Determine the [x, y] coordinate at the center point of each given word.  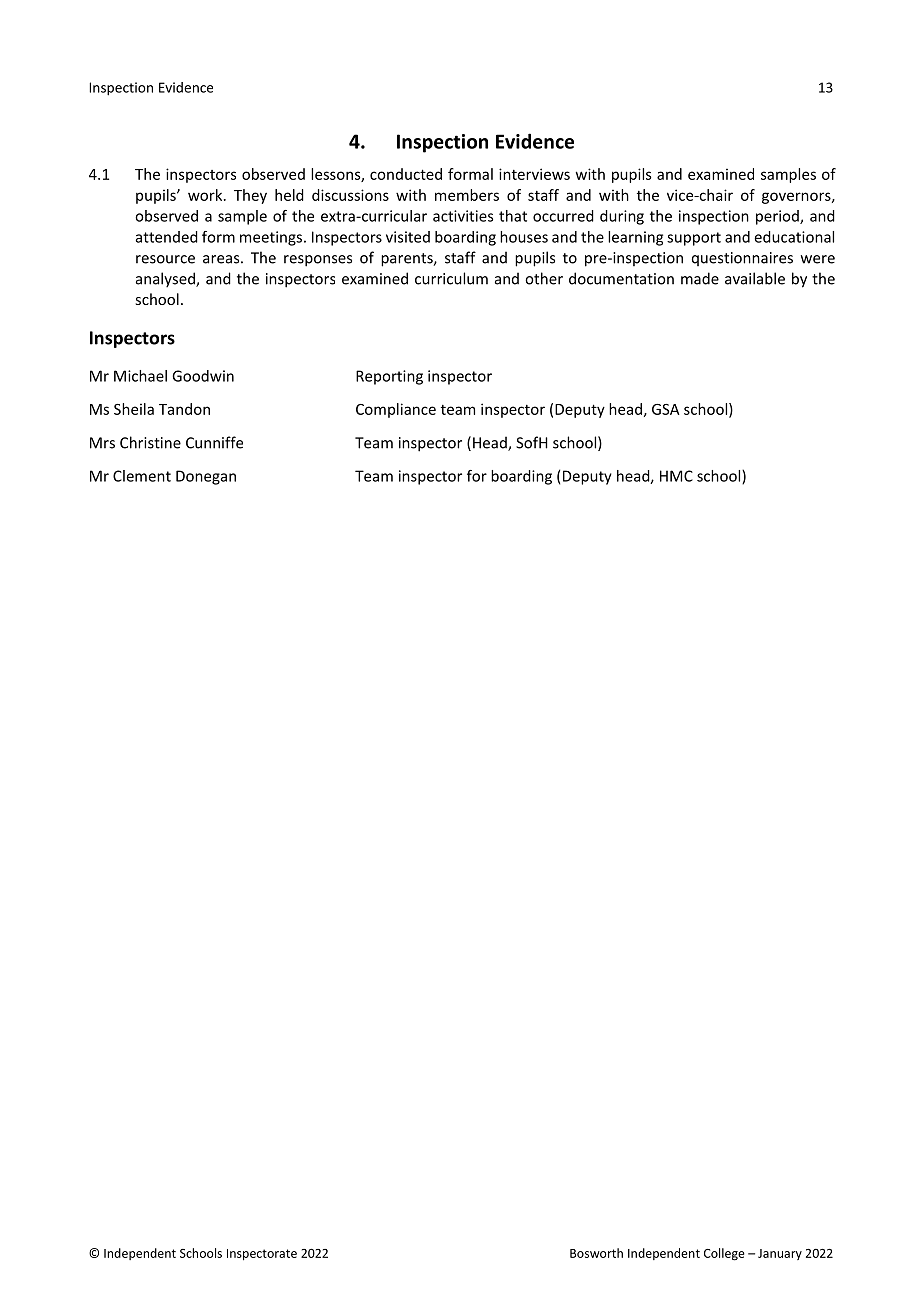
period [778, 217]
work [206, 195]
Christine [150, 442]
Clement [142, 476]
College [724, 1254]
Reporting [389, 377]
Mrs [102, 443]
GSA [666, 409]
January [780, 1254]
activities [463, 216]
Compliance [396, 410]
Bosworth [596, 1253]
